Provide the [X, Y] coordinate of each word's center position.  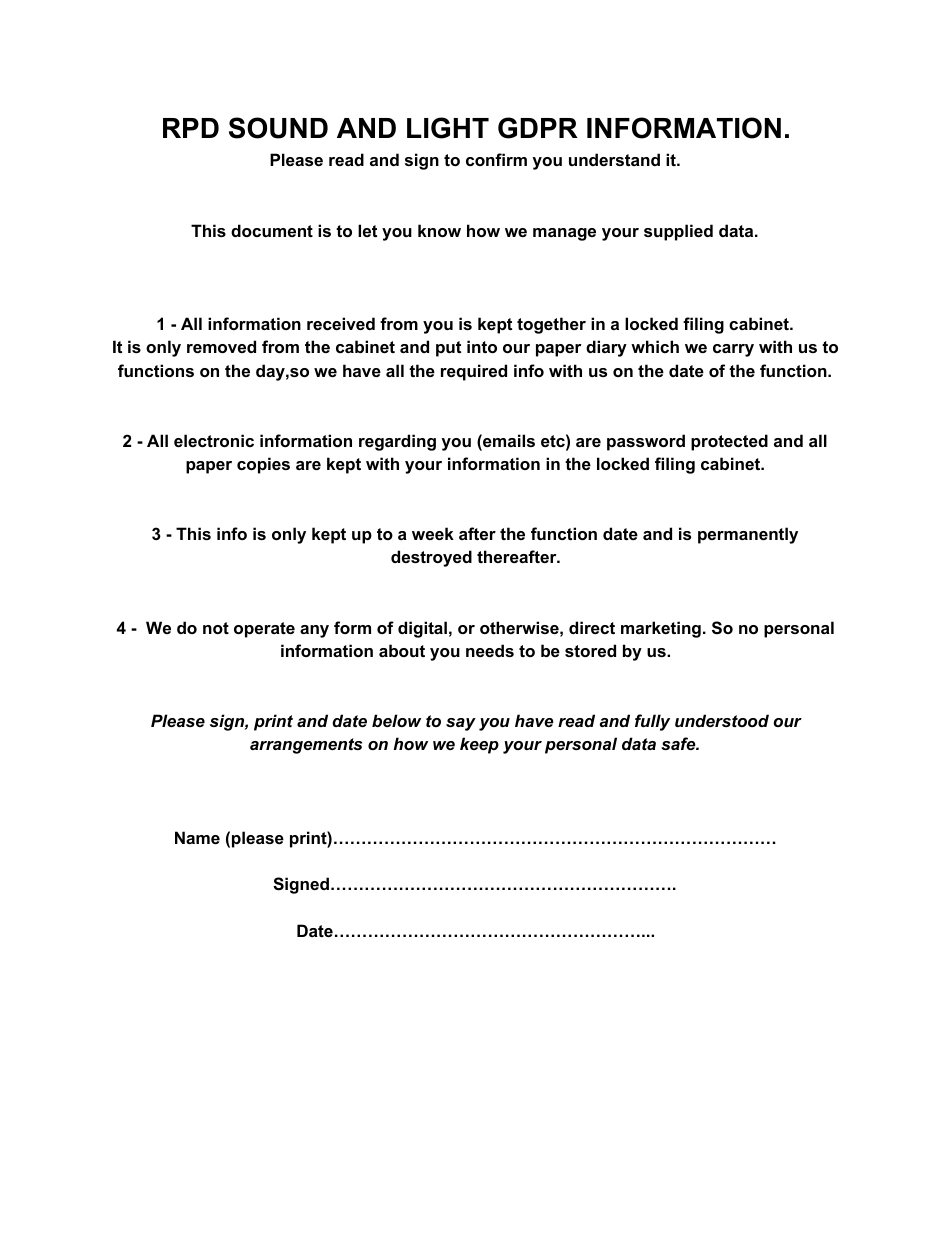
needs [490, 650]
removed [221, 346]
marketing [661, 629]
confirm [496, 159]
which [655, 346]
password [646, 442]
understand [614, 159]
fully [652, 722]
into [482, 346]
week [433, 533]
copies [263, 465]
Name [197, 837]
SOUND [278, 128]
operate [264, 630]
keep [479, 745]
